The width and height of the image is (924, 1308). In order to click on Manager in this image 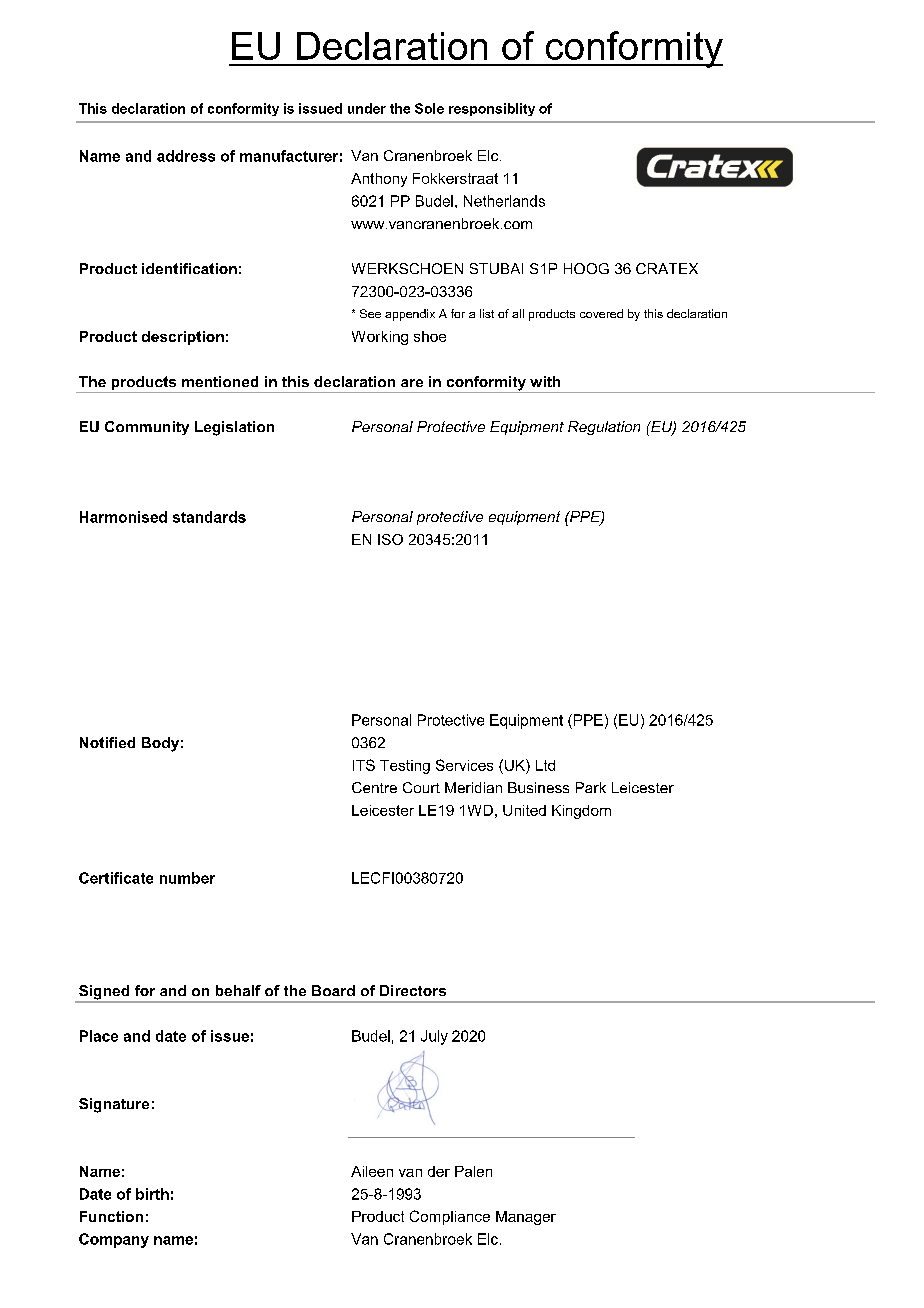, I will do `click(526, 1218)`.
